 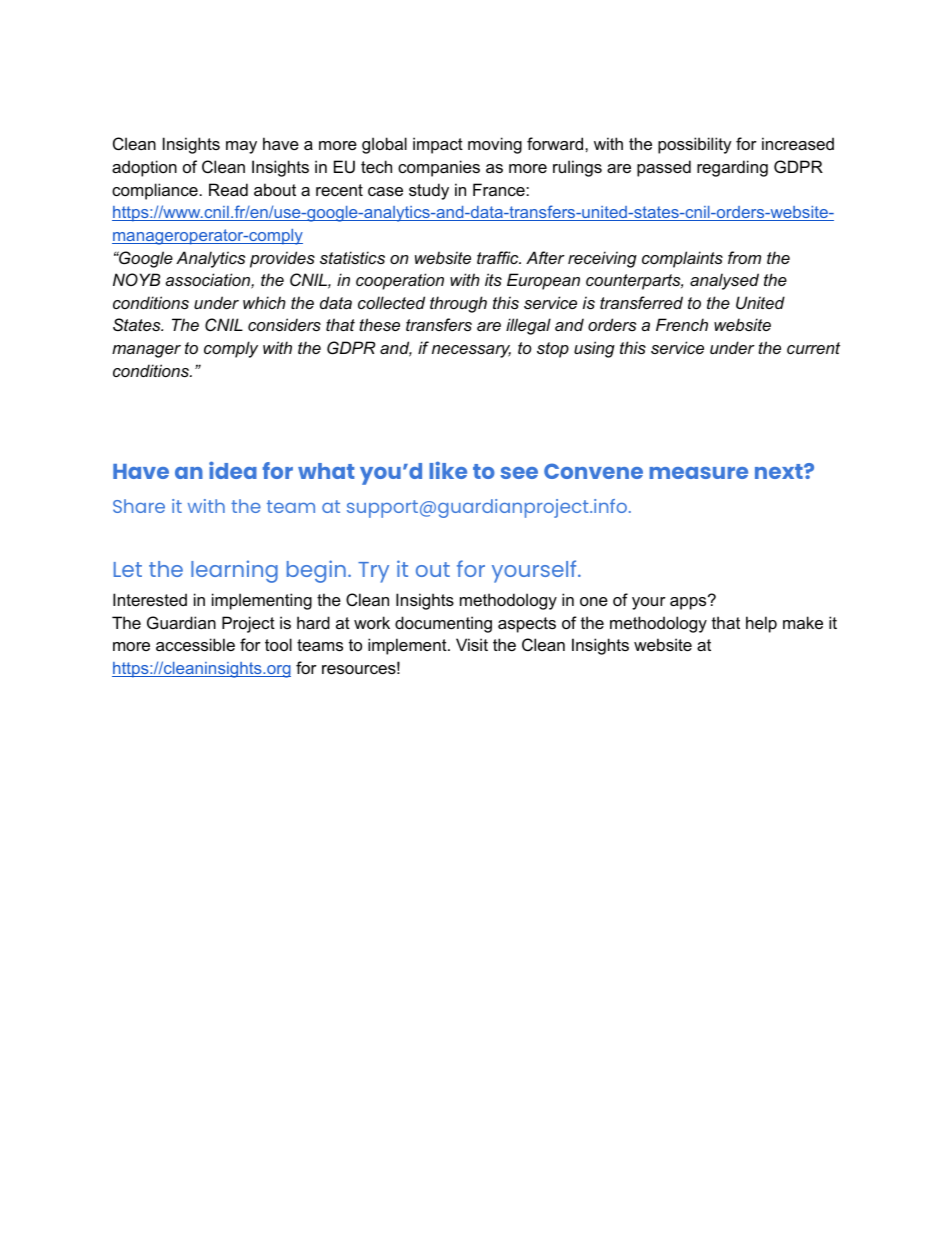 I want to click on like, so click(x=448, y=470).
